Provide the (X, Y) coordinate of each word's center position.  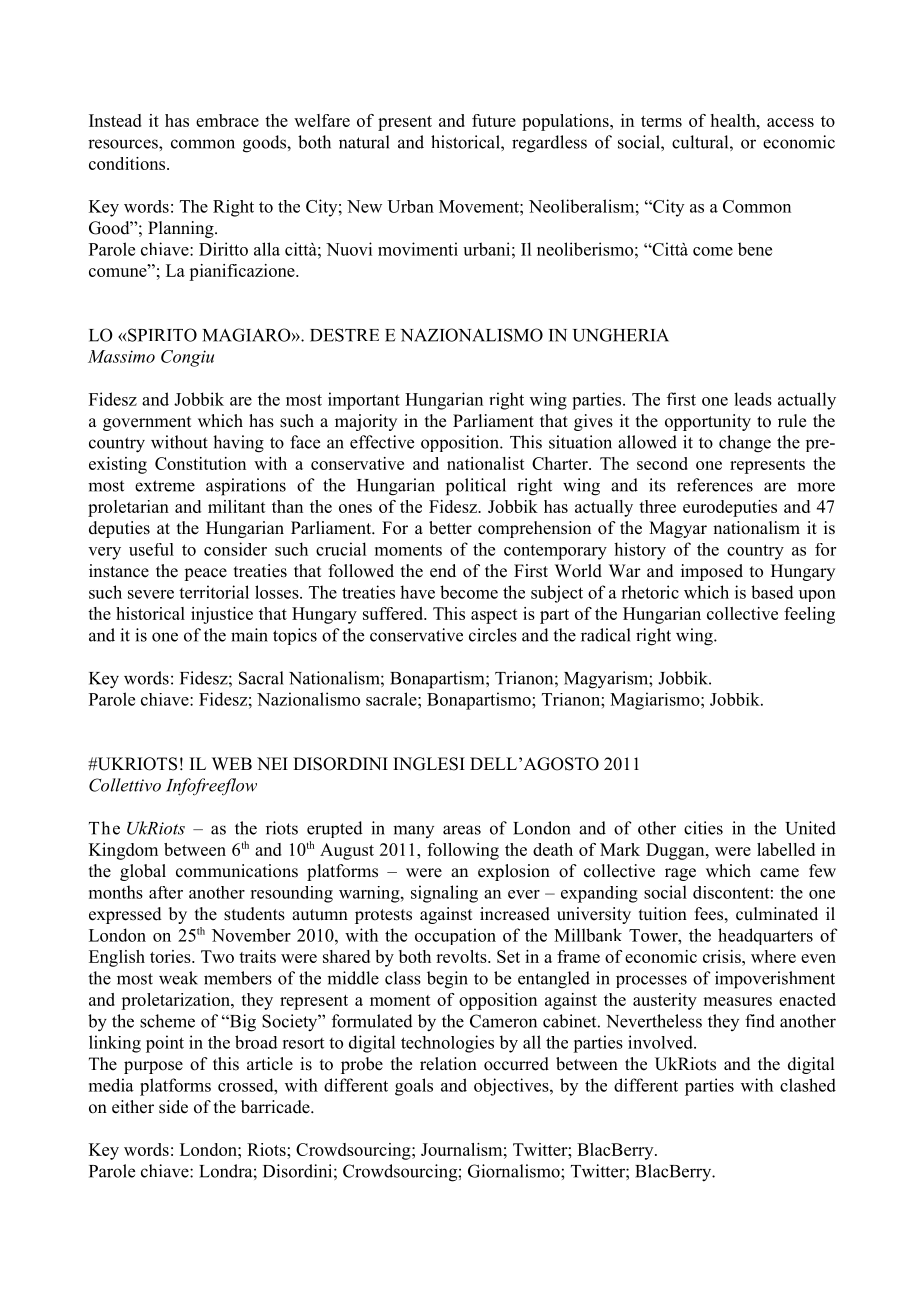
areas (462, 830)
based (772, 592)
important (364, 401)
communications (237, 871)
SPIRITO (162, 335)
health (734, 120)
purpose (153, 1067)
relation (448, 1064)
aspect (494, 616)
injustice (222, 615)
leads (753, 399)
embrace (227, 120)
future (494, 120)
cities (703, 828)
